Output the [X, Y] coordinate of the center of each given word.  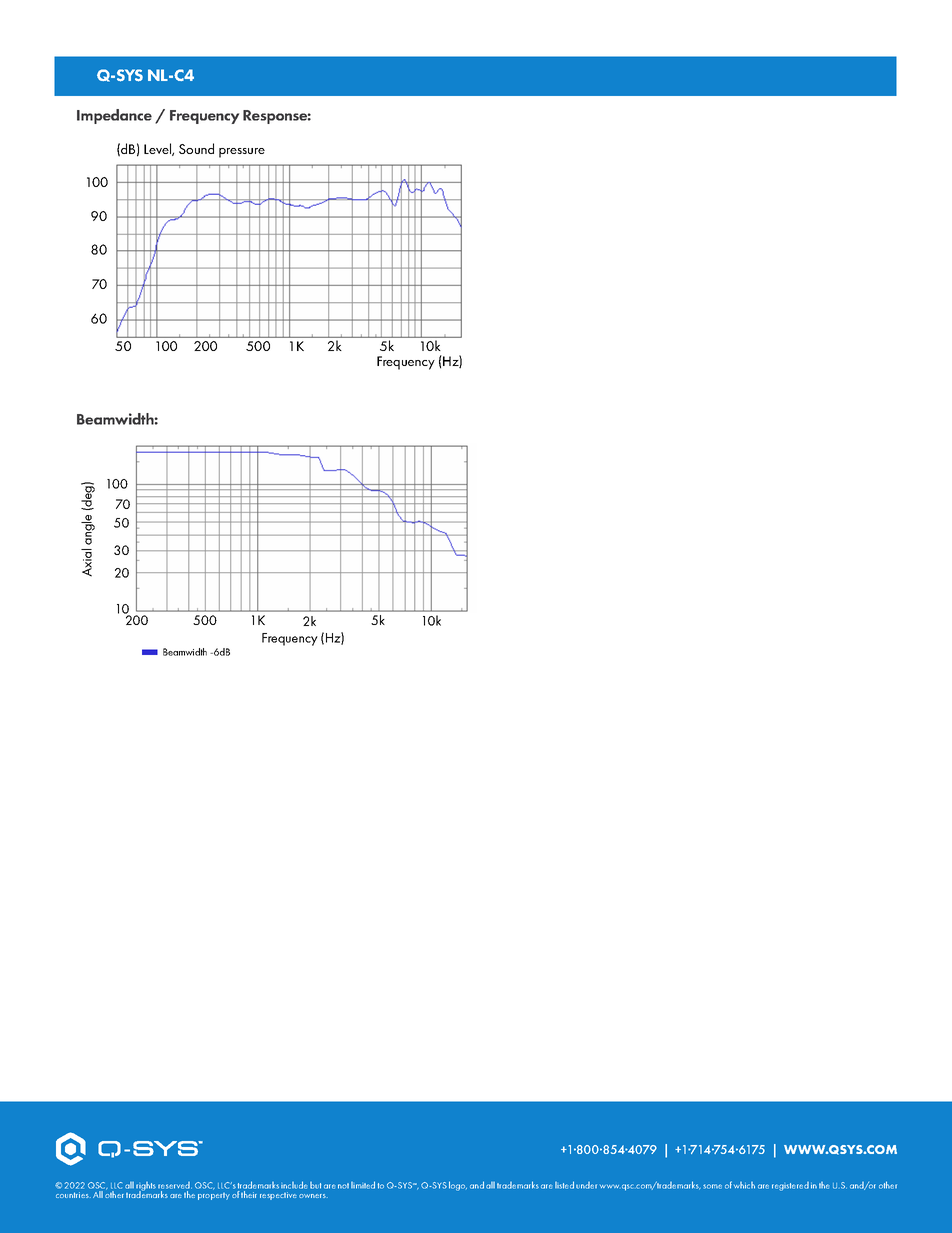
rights [146, 1187]
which [744, 1185]
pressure [242, 153]
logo [458, 1186]
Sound [196, 148]
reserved [175, 1185]
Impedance [114, 116]
